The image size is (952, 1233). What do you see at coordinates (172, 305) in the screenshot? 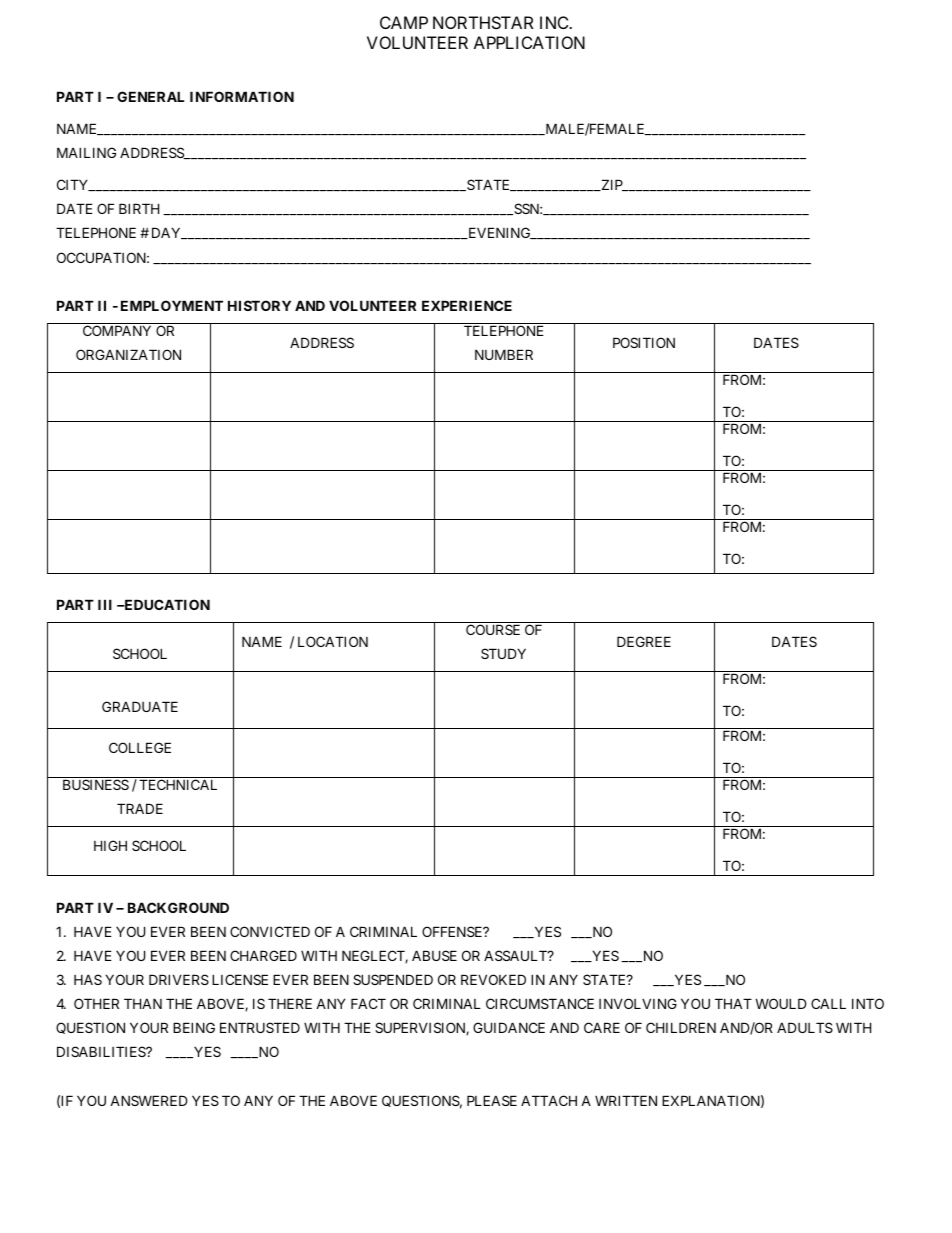
I see `EMPLOYMENT` at bounding box center [172, 305].
